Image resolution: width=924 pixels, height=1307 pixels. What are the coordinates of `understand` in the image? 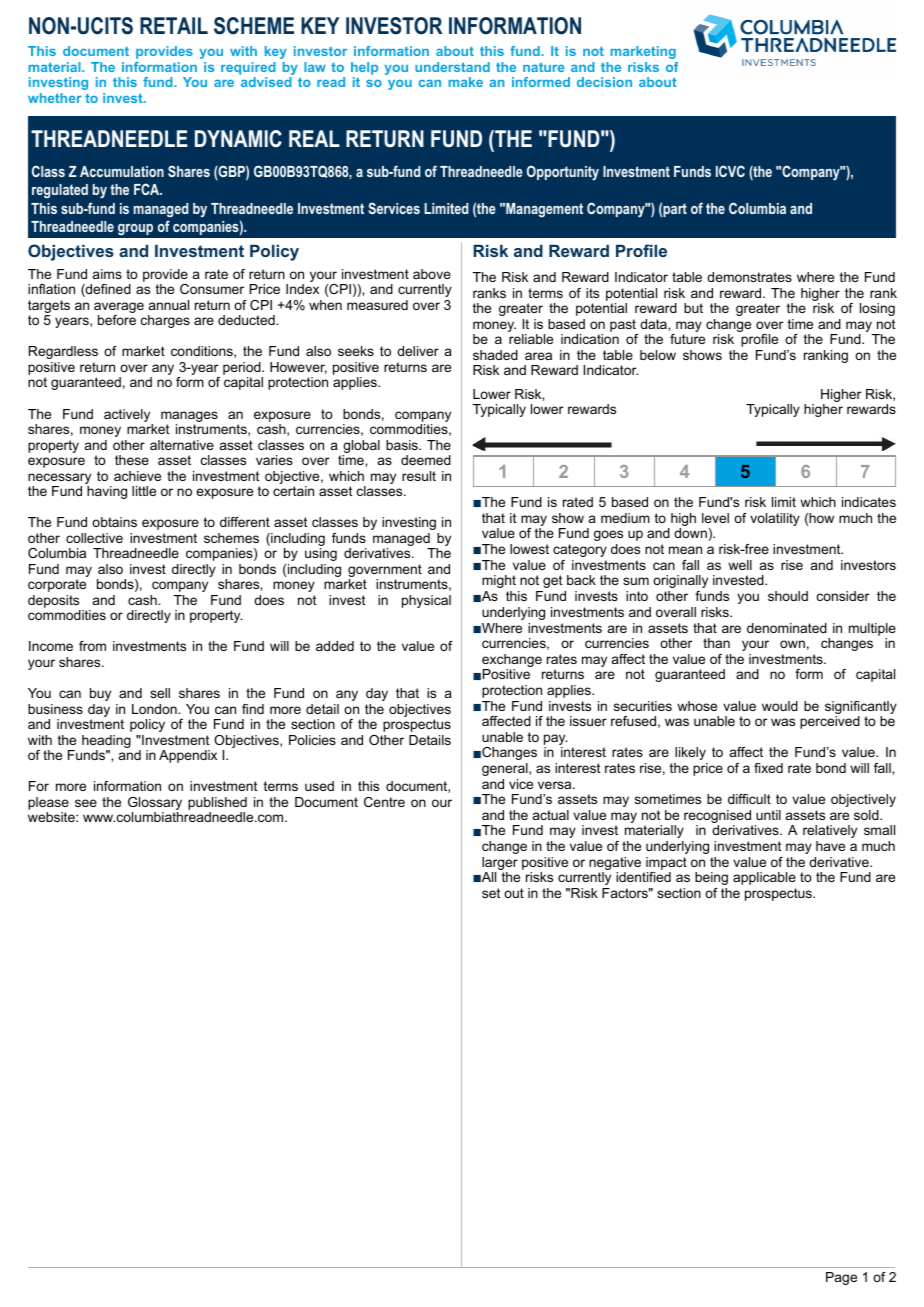 It's located at (452, 67).
